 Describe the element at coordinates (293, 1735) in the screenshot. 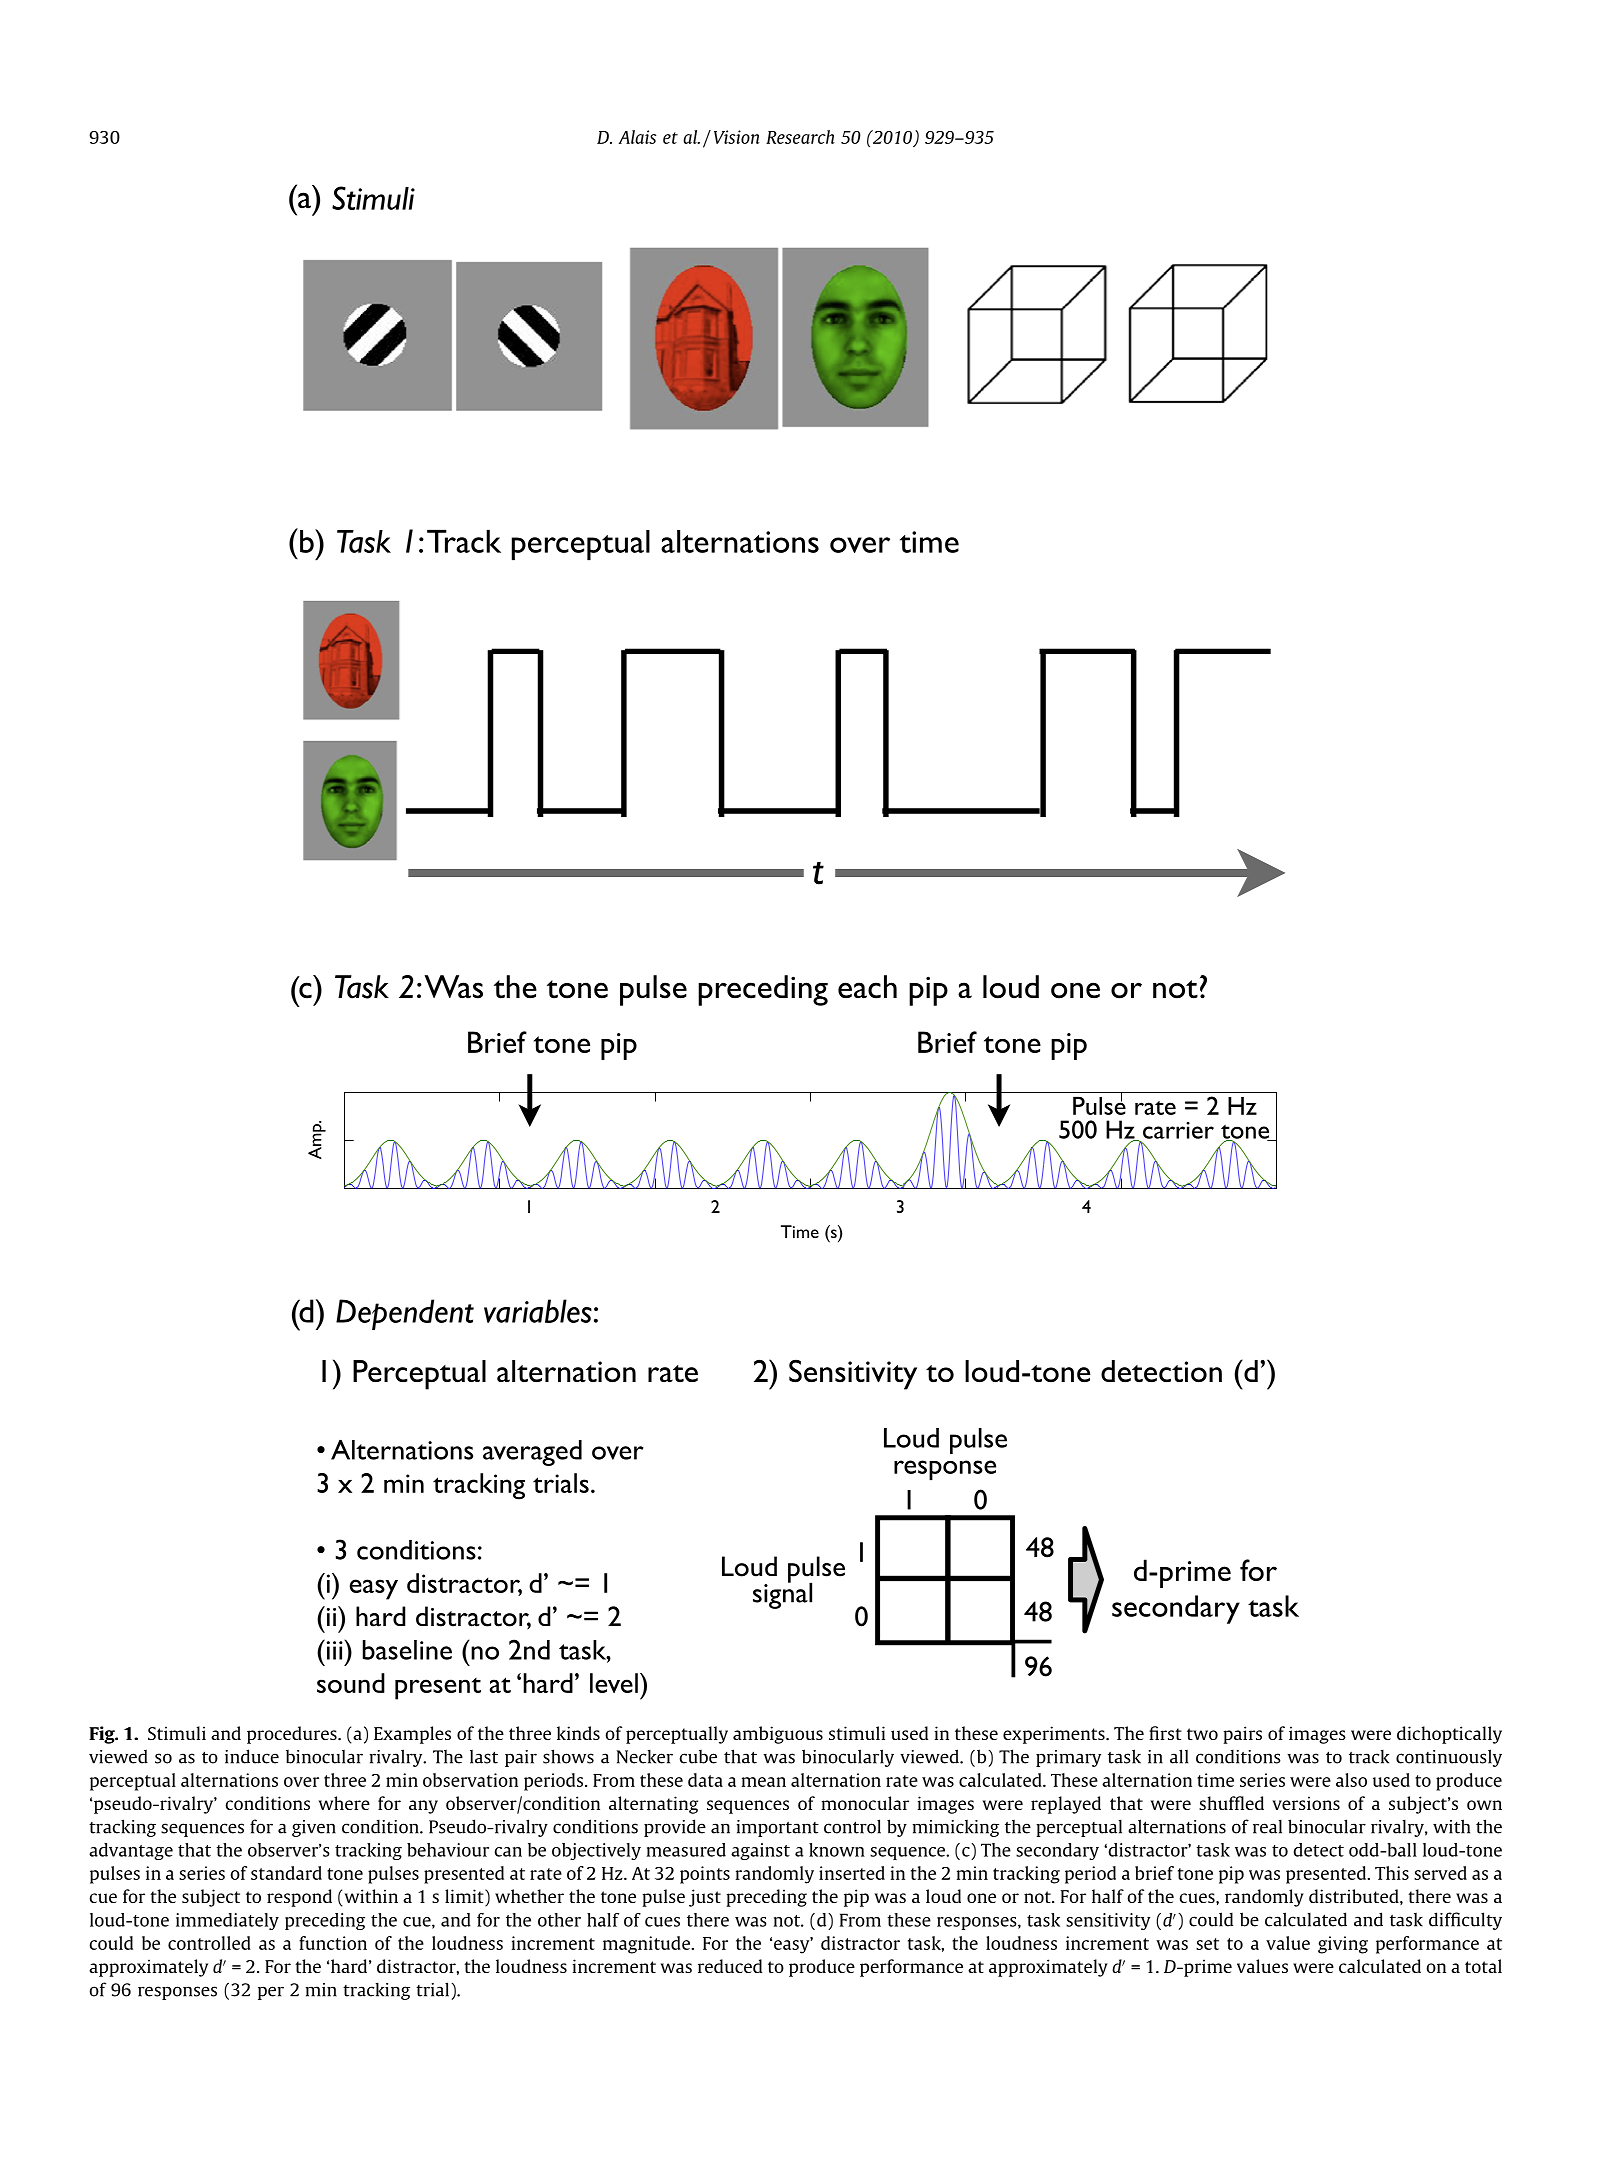

I see `procedures` at that location.
